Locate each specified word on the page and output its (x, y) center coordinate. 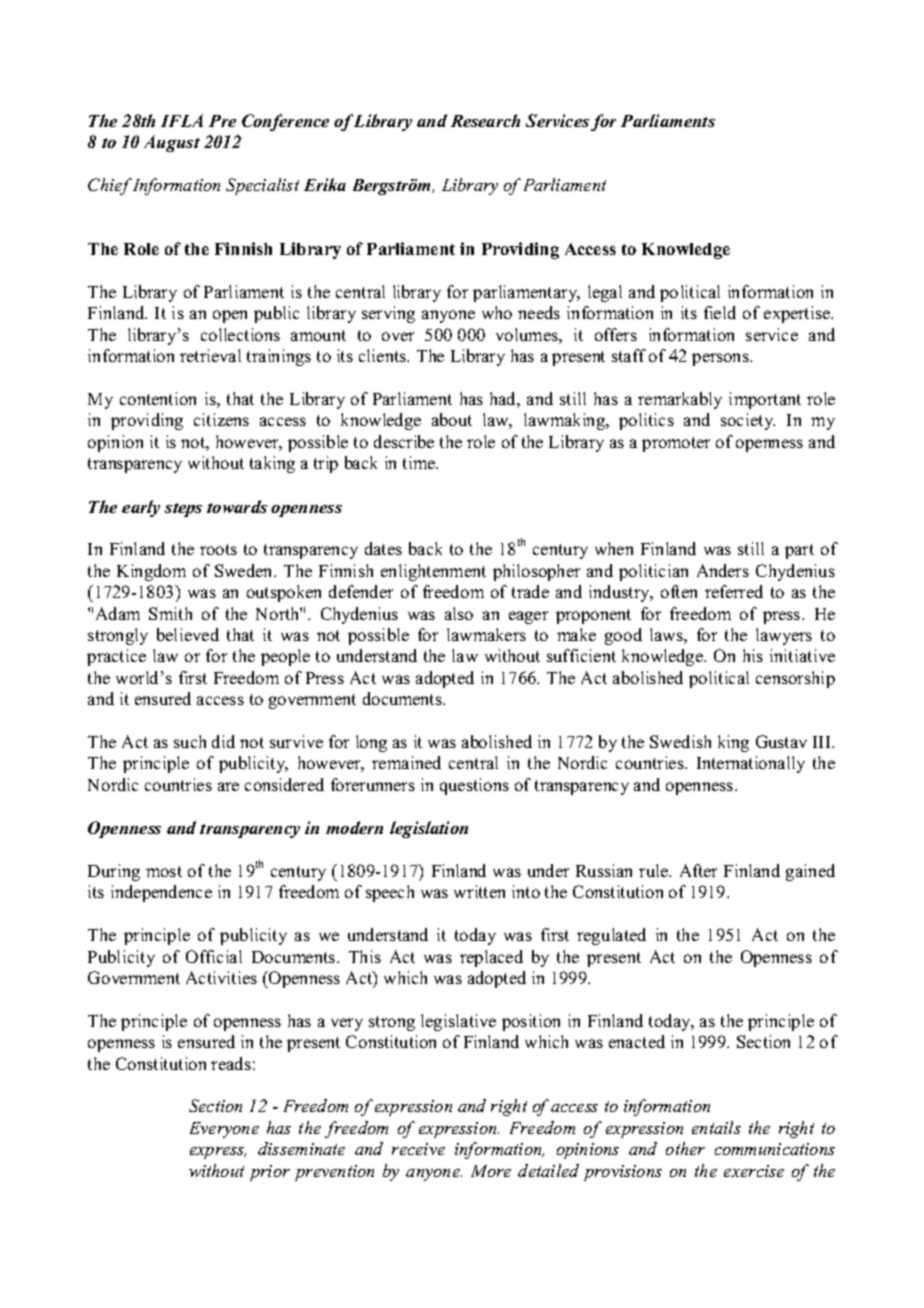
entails (716, 1127)
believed (188, 634)
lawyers (784, 636)
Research (485, 120)
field (720, 312)
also (459, 613)
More (491, 1171)
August (172, 143)
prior (270, 1173)
